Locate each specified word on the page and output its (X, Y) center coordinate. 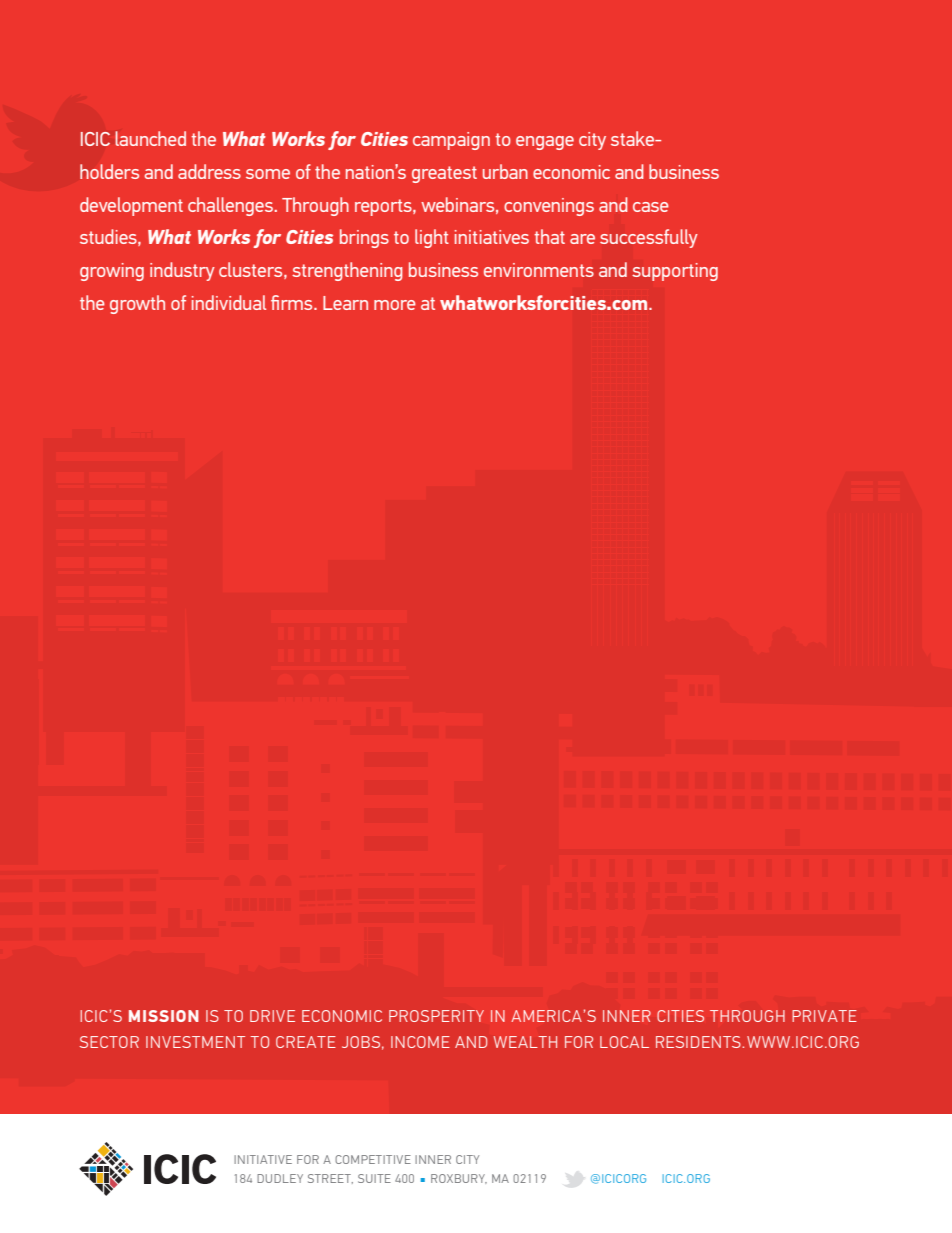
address (209, 171)
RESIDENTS (698, 1042)
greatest (444, 174)
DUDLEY (280, 1178)
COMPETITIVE (373, 1159)
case (651, 207)
